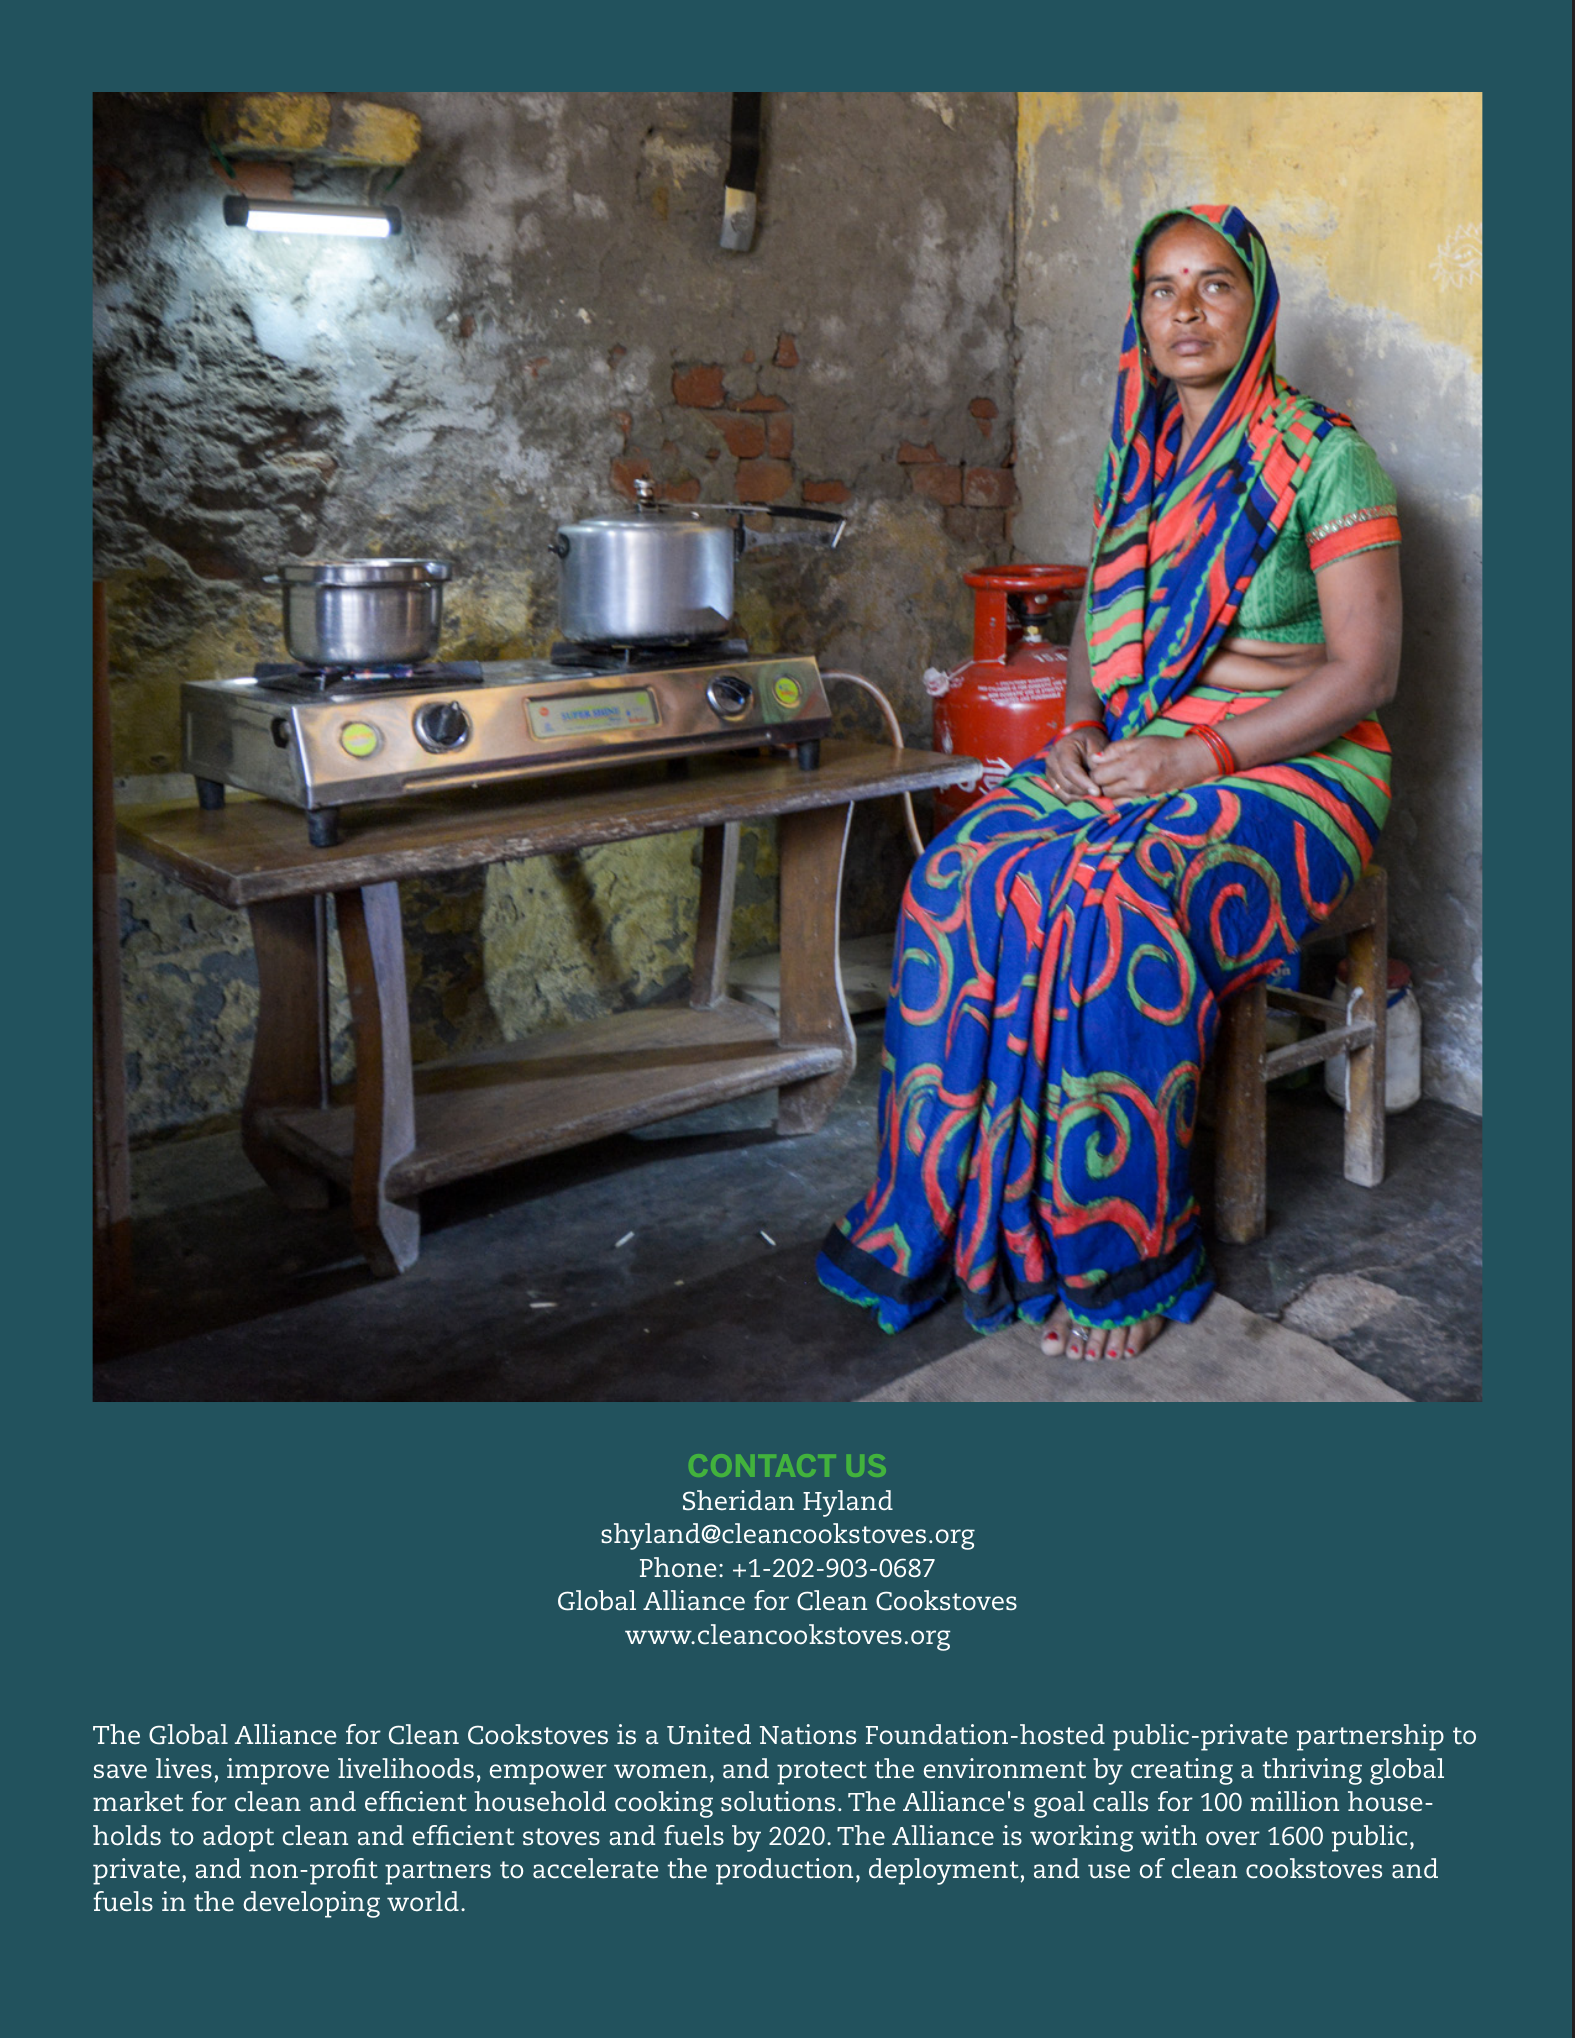 This screenshot has width=1575, height=2038. What do you see at coordinates (808, 1734) in the screenshot?
I see `Nations` at bounding box center [808, 1734].
